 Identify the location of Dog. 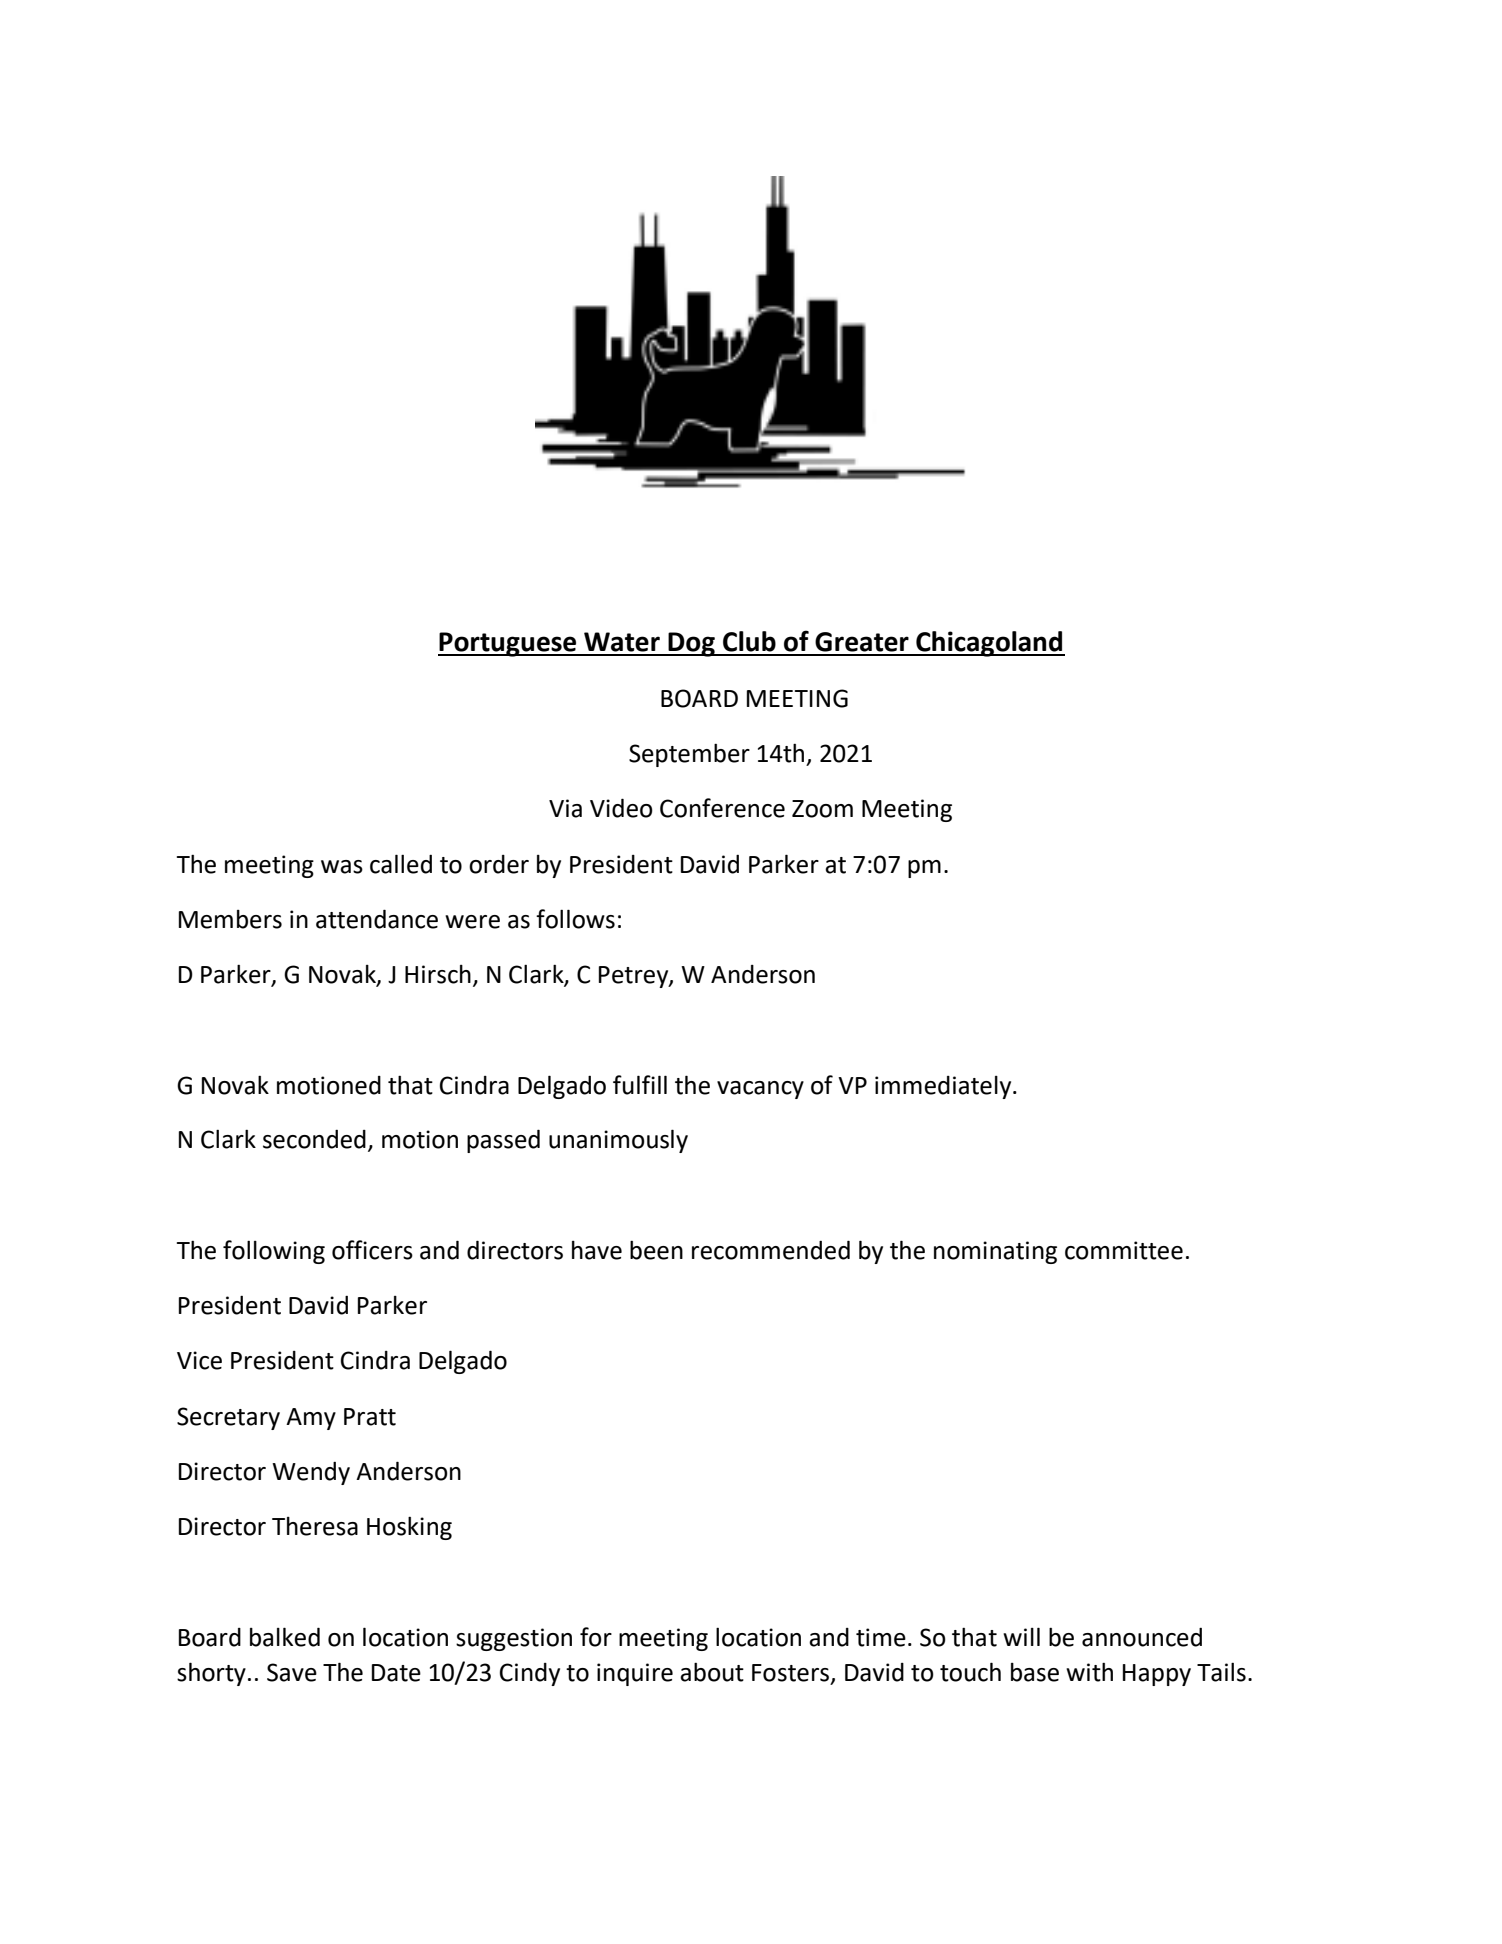
(691, 644).
